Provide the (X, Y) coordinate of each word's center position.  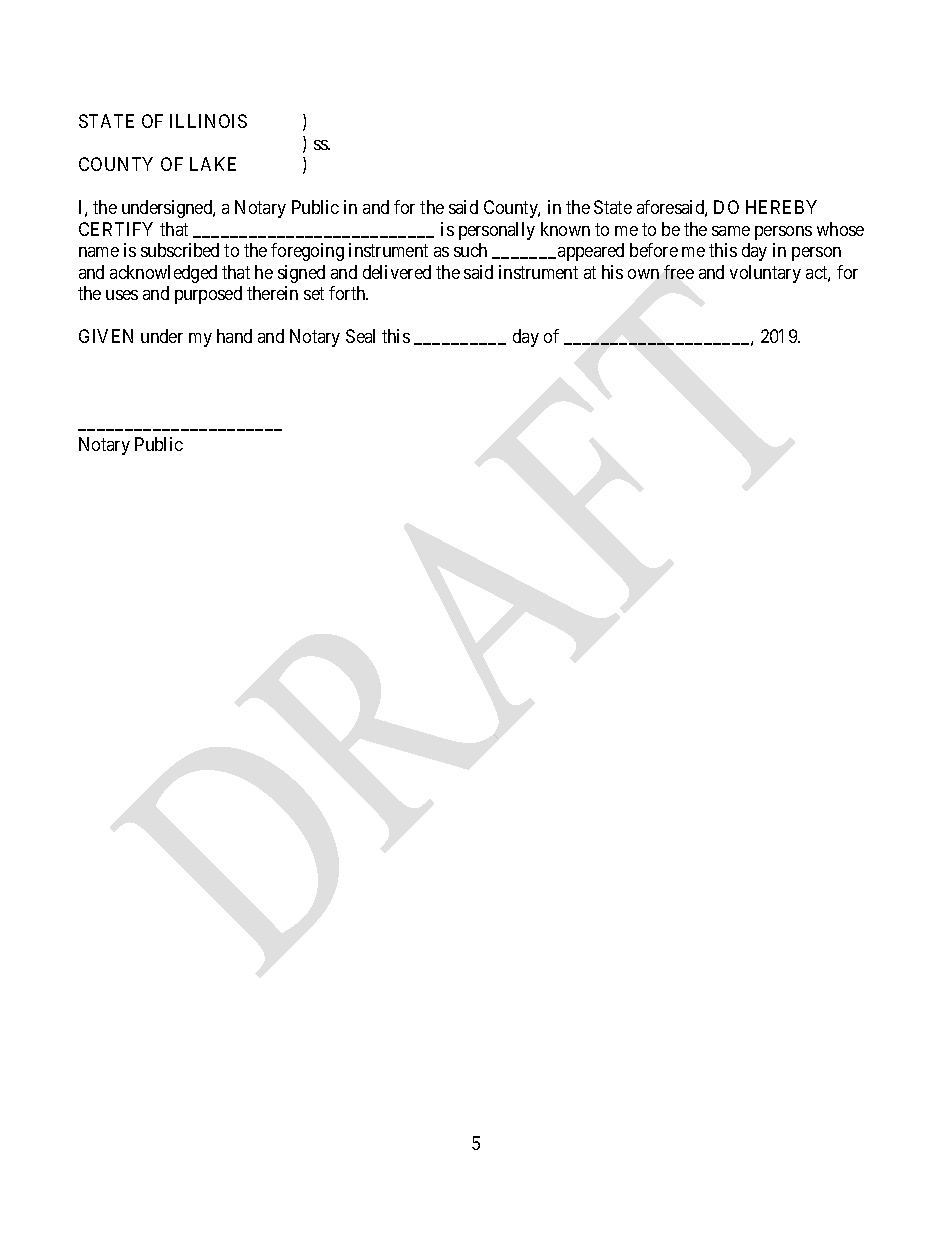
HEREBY (781, 207)
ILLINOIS (208, 121)
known (565, 229)
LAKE (213, 164)
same (731, 231)
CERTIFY (116, 229)
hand (234, 336)
